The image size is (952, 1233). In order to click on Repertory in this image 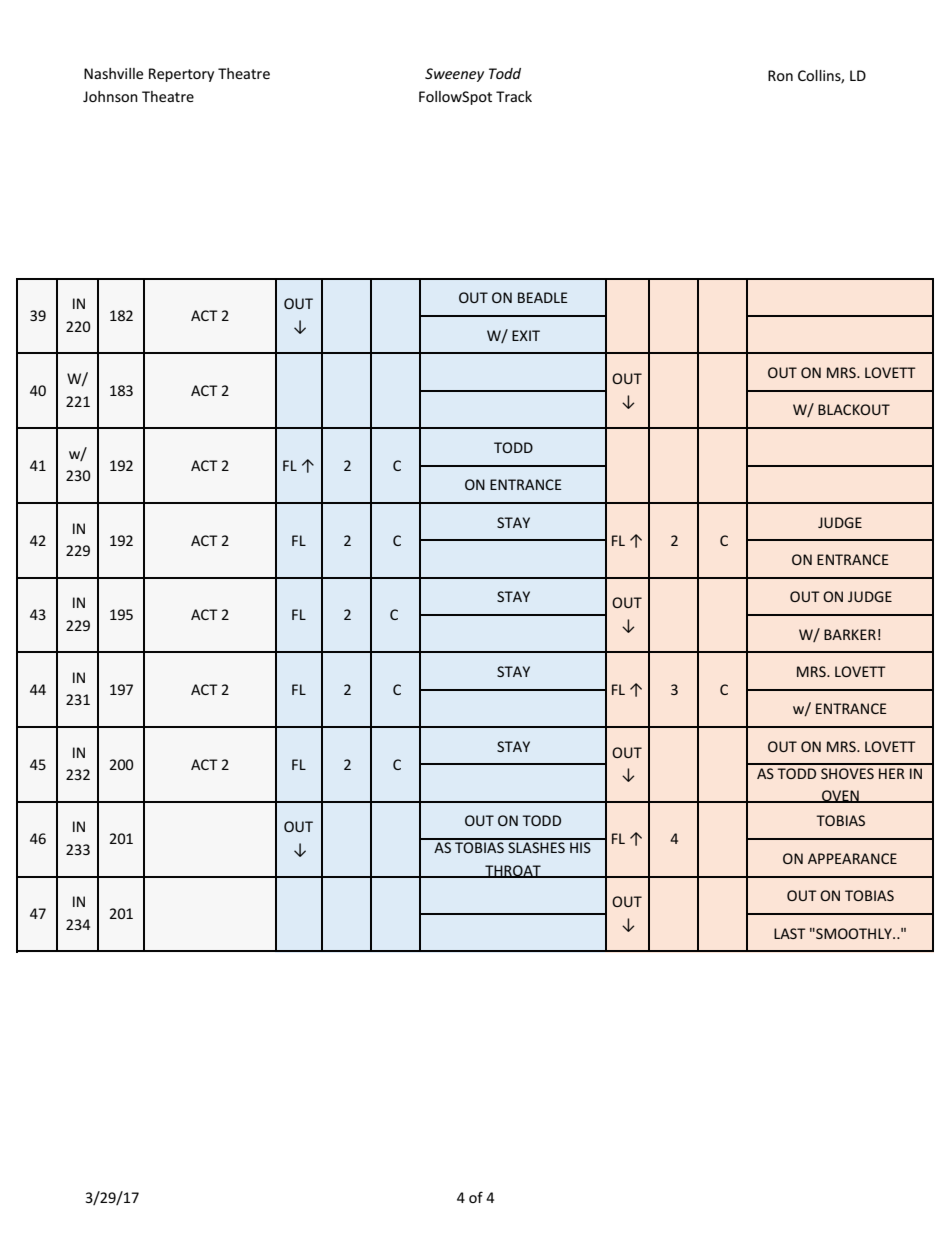, I will do `click(181, 75)`.
